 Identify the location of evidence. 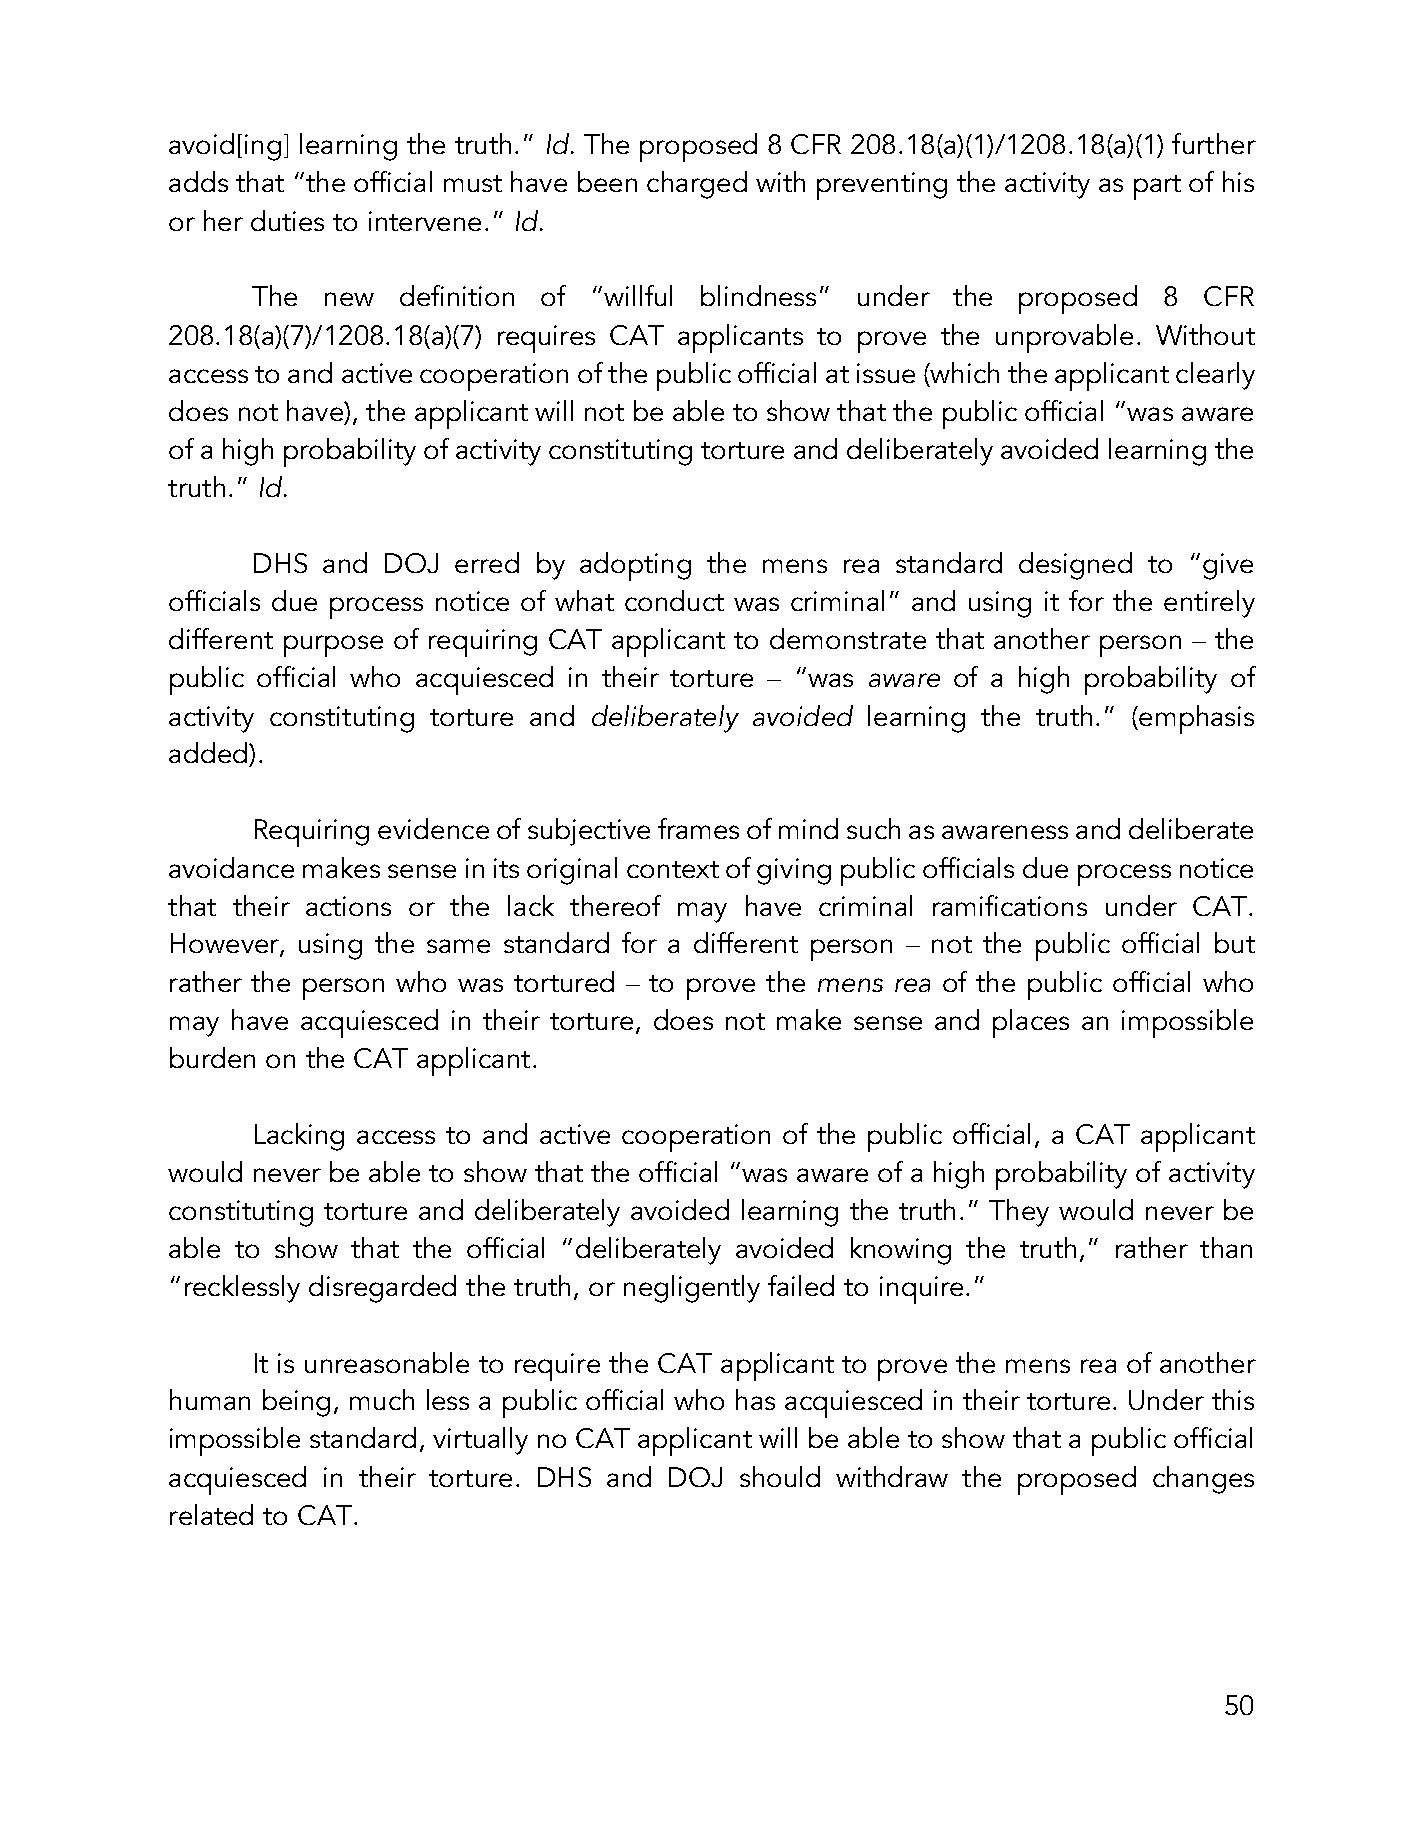
(433, 828).
